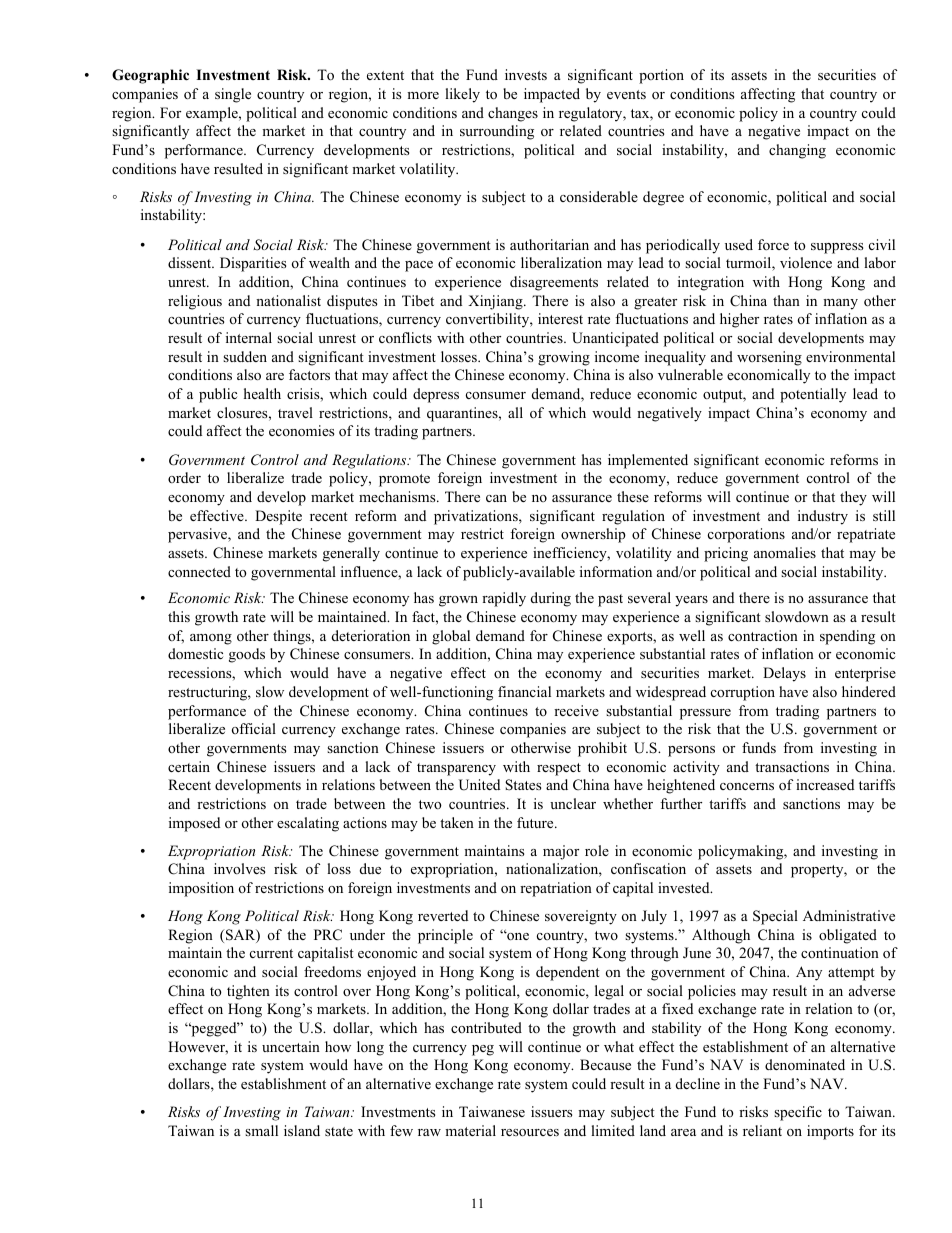 Image resolution: width=952 pixels, height=1233 pixels. I want to click on changing, so click(797, 151).
